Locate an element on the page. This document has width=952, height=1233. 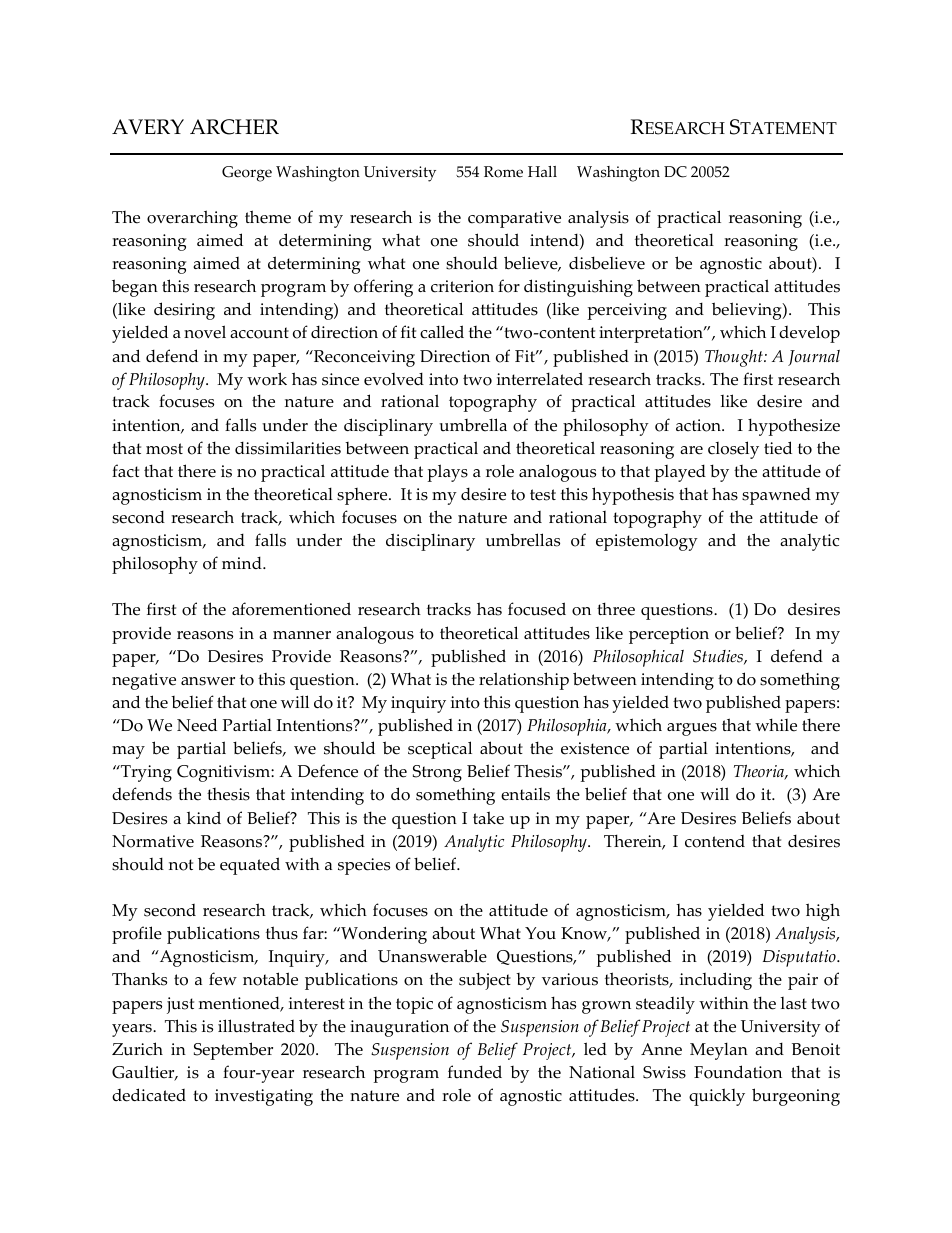
relationship is located at coordinates (524, 681).
